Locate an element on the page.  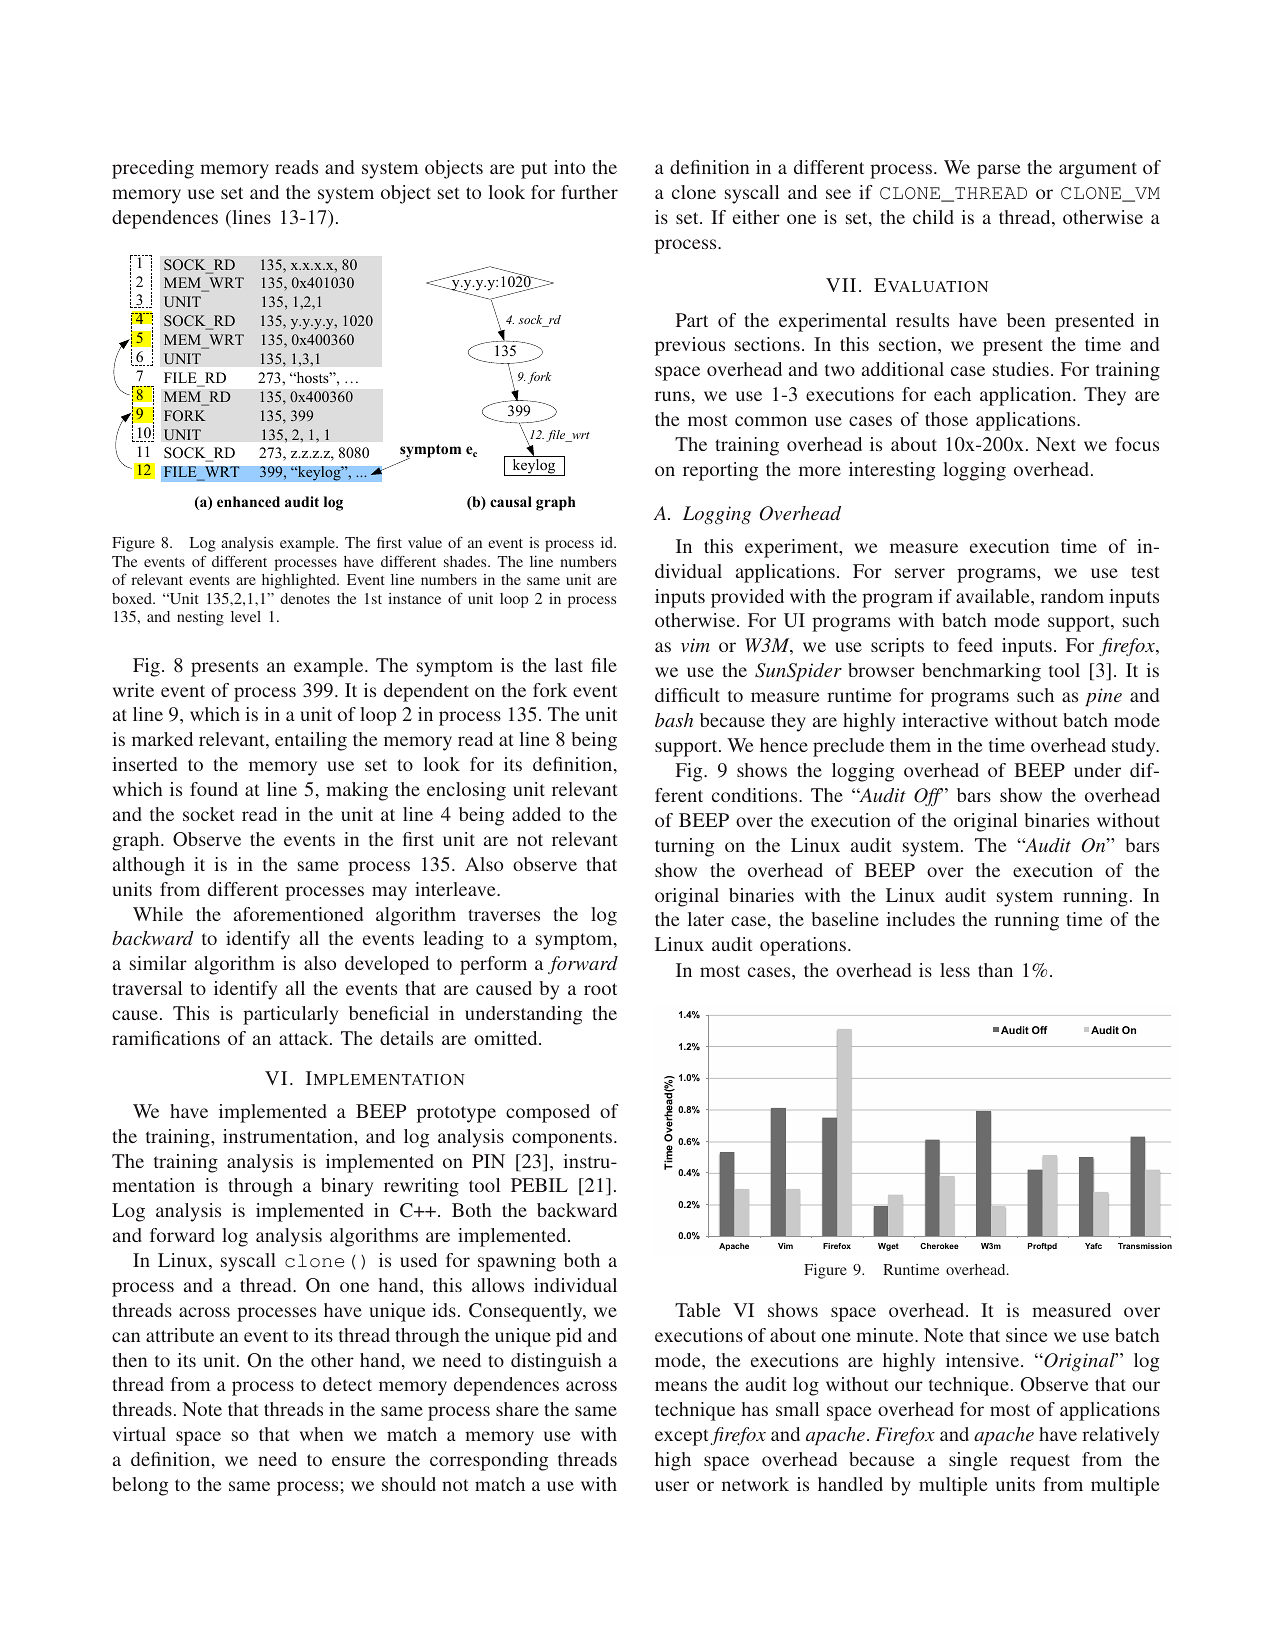
study is located at coordinates (1135, 747).
